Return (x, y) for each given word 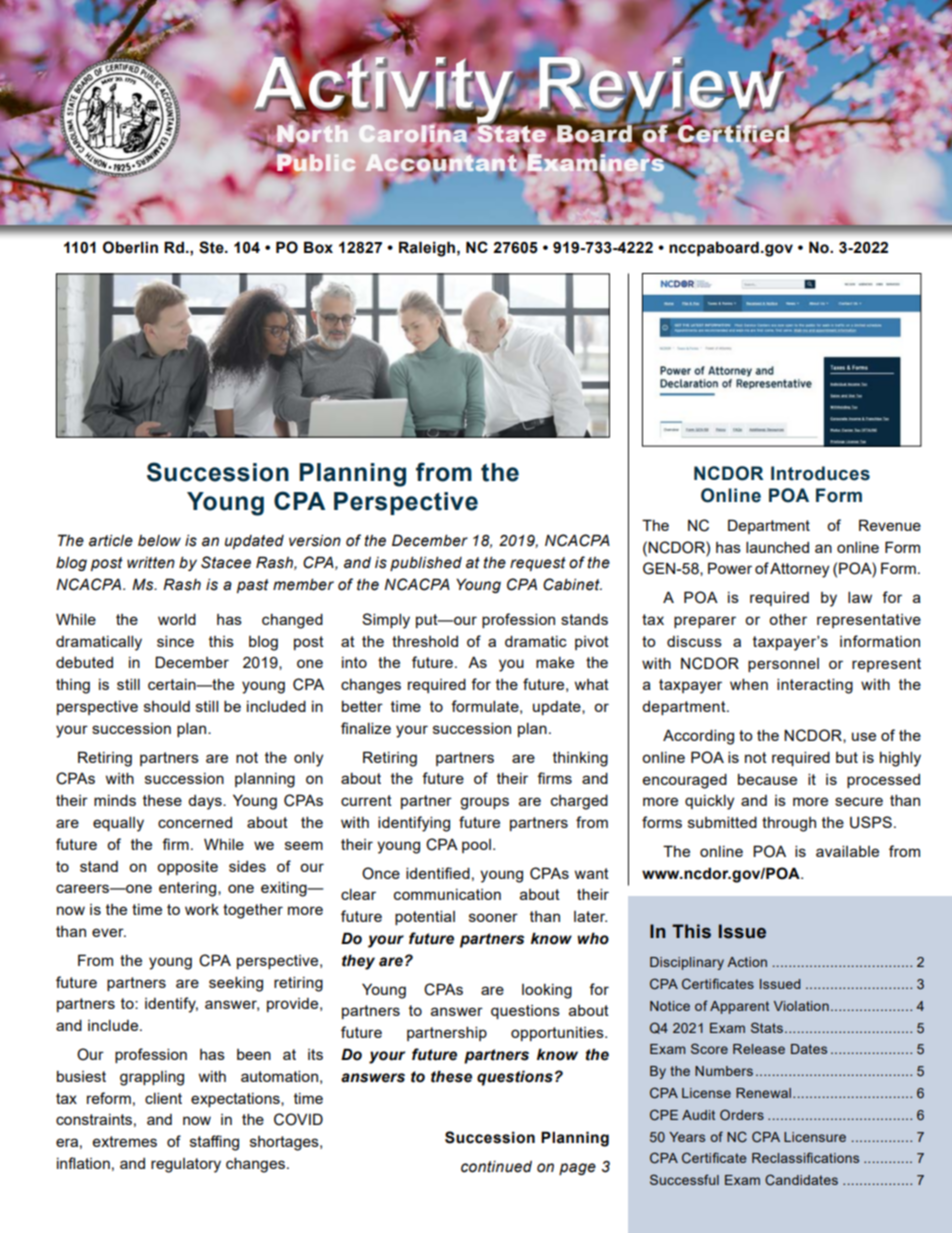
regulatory (186, 1165)
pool (476, 846)
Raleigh (427, 249)
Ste (212, 247)
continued (496, 1167)
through (789, 824)
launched (777, 547)
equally (118, 824)
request (538, 564)
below (159, 541)
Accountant (441, 163)
